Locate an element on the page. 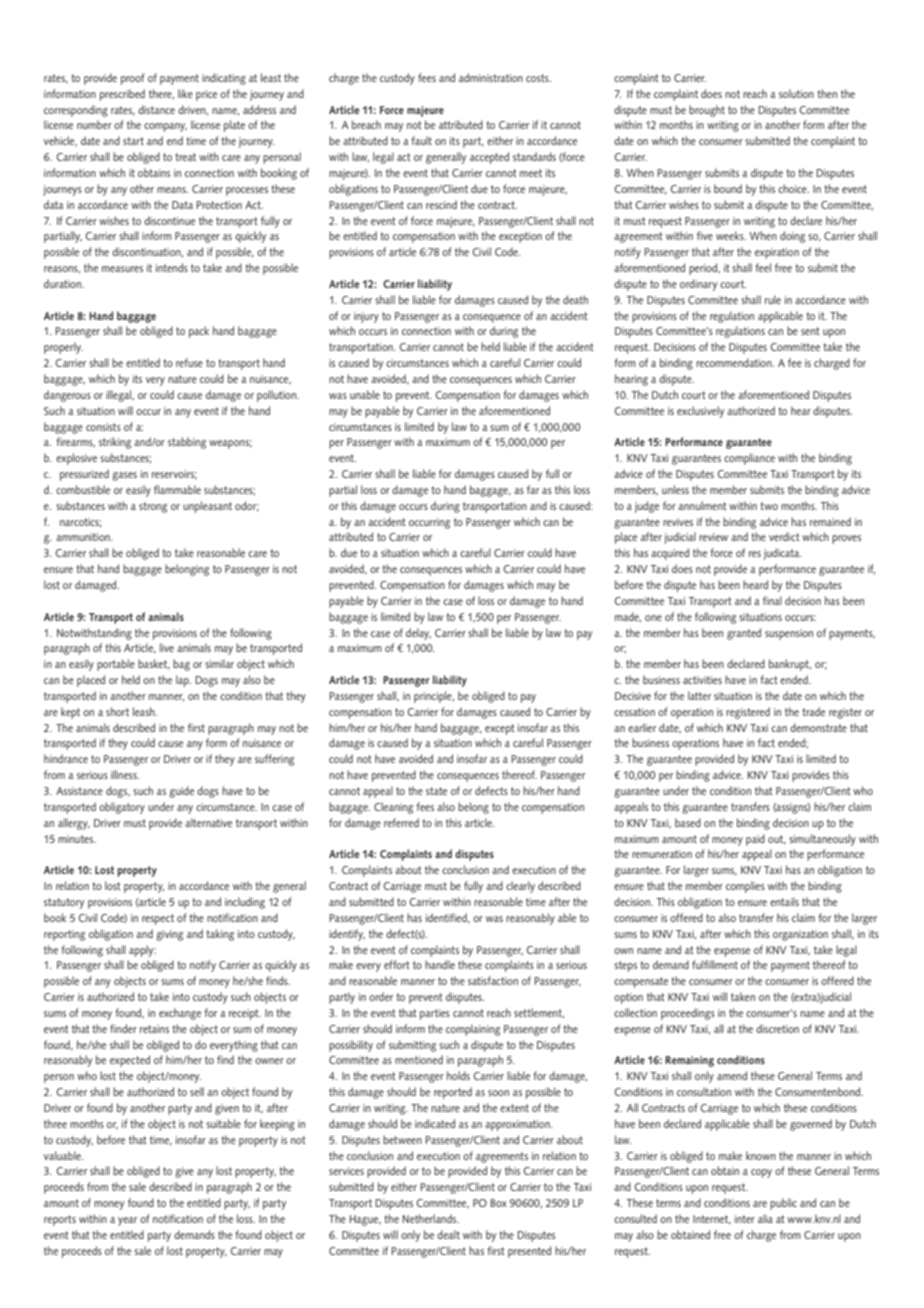  brought is located at coordinates (707, 111).
